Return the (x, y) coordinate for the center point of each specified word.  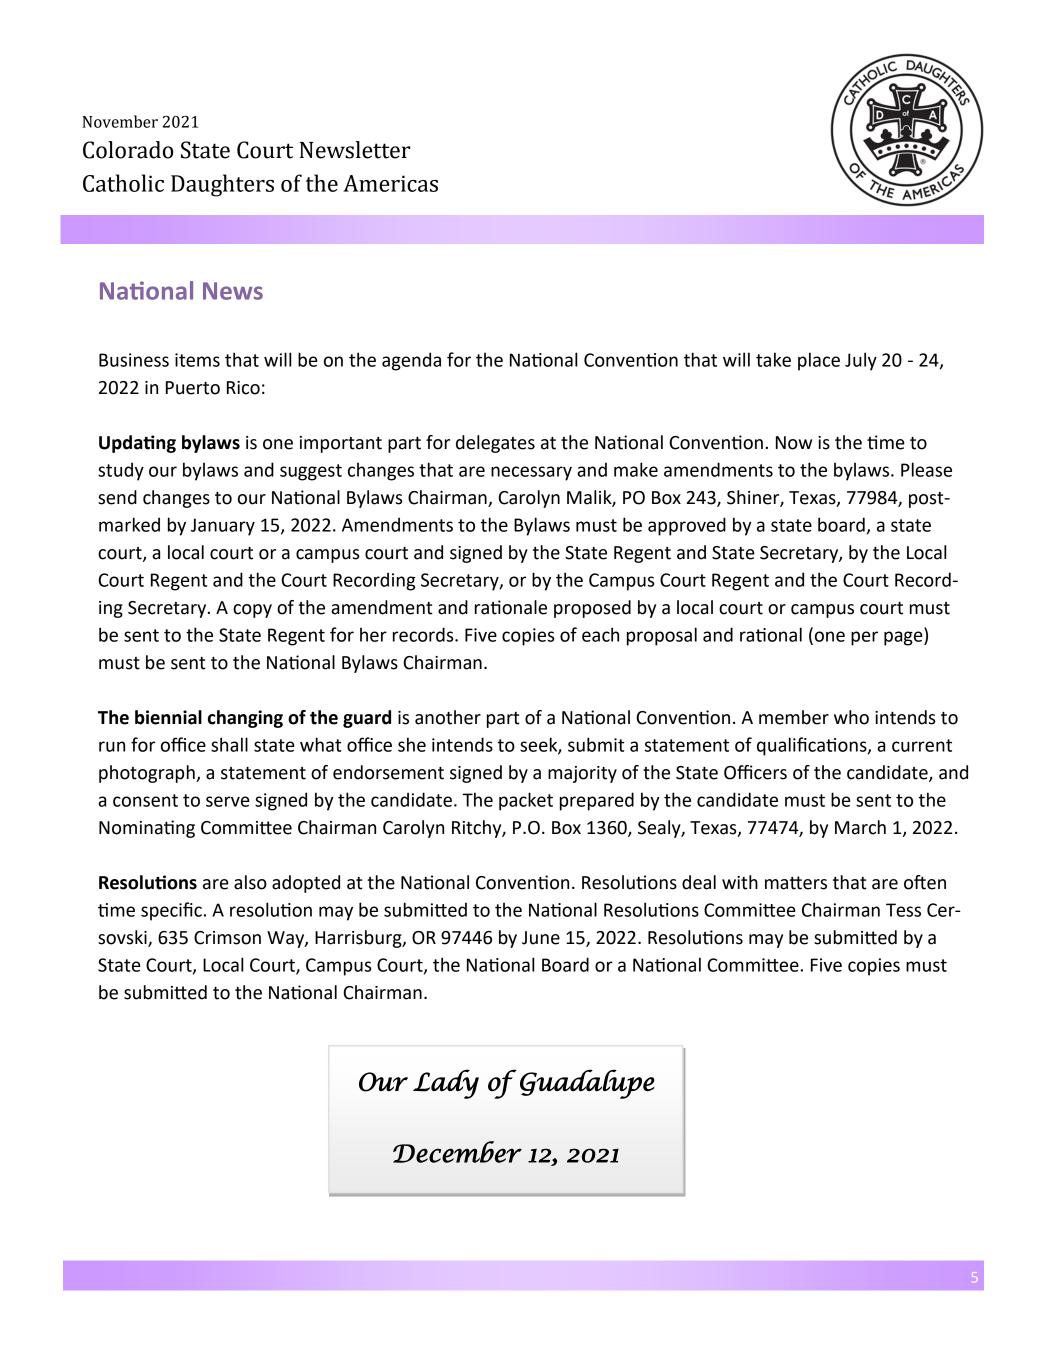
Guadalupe (587, 1084)
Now (794, 443)
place (819, 361)
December (457, 1152)
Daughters (222, 185)
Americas (390, 183)
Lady (446, 1084)
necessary (531, 473)
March (860, 827)
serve (228, 801)
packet (526, 801)
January (223, 527)
